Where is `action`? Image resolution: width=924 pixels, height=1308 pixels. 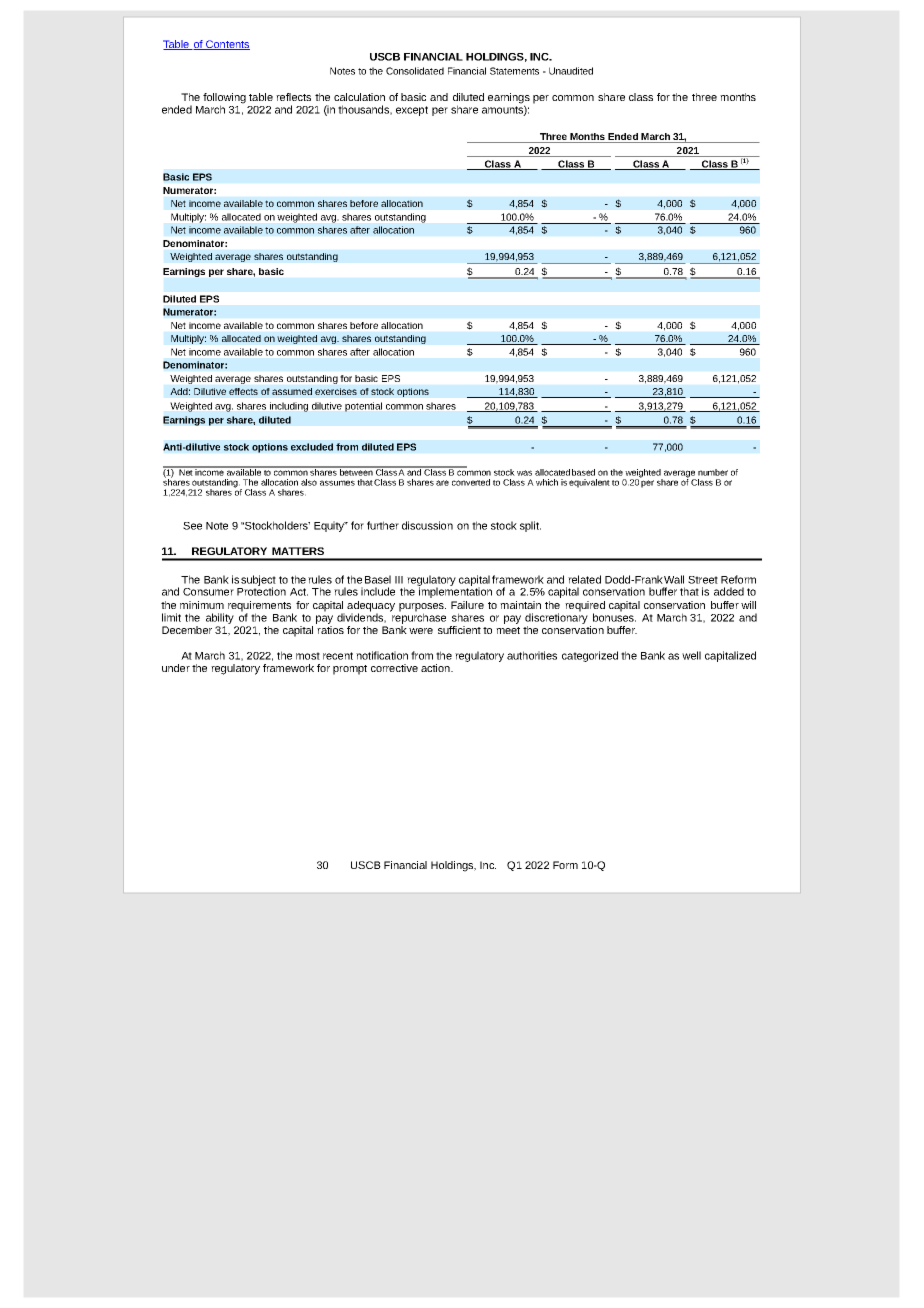 action is located at coordinates (436, 668).
